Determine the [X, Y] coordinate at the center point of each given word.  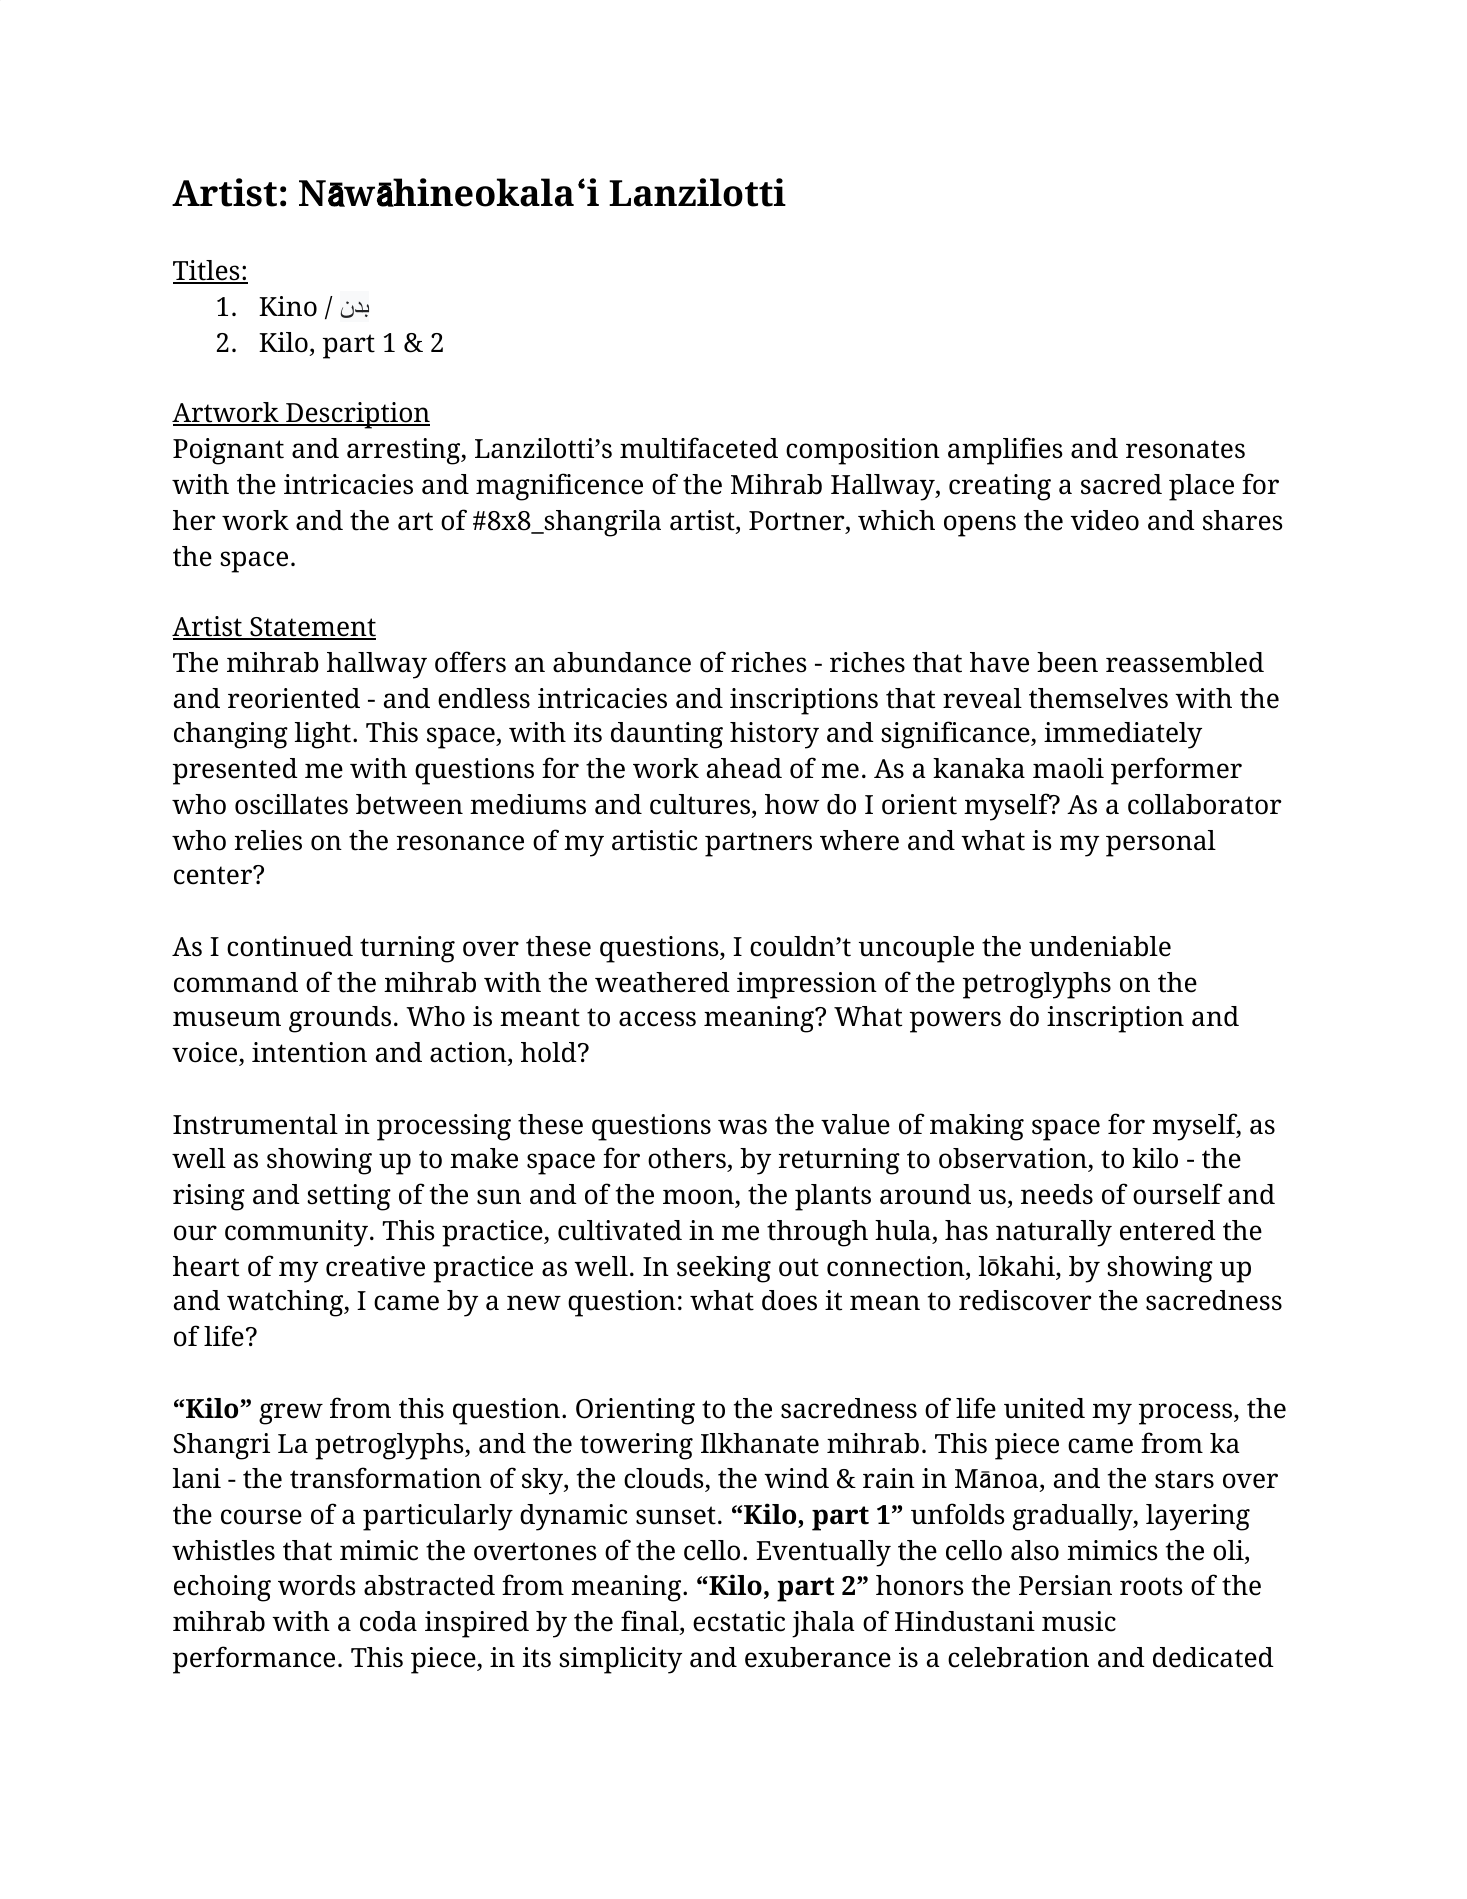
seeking [724, 1269]
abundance [622, 662]
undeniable [1100, 946]
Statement [312, 628]
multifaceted [699, 448]
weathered [662, 982]
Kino [288, 306]
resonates [1185, 449]
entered [1168, 1230]
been [1067, 662]
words [317, 1585]
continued [290, 946]
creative [375, 1266]
